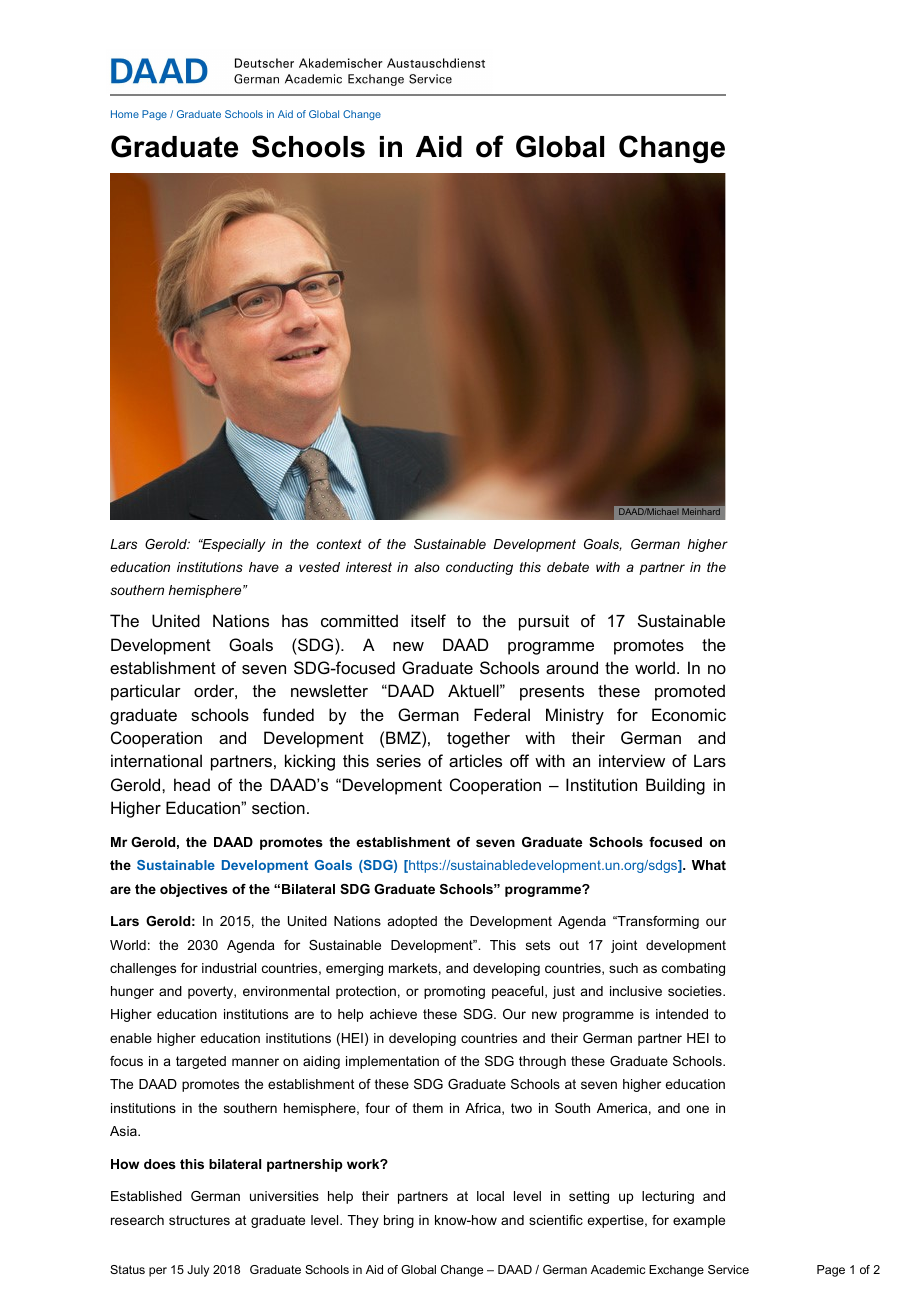  Describe the element at coordinates (339, 544) in the image. I see `context` at that location.
